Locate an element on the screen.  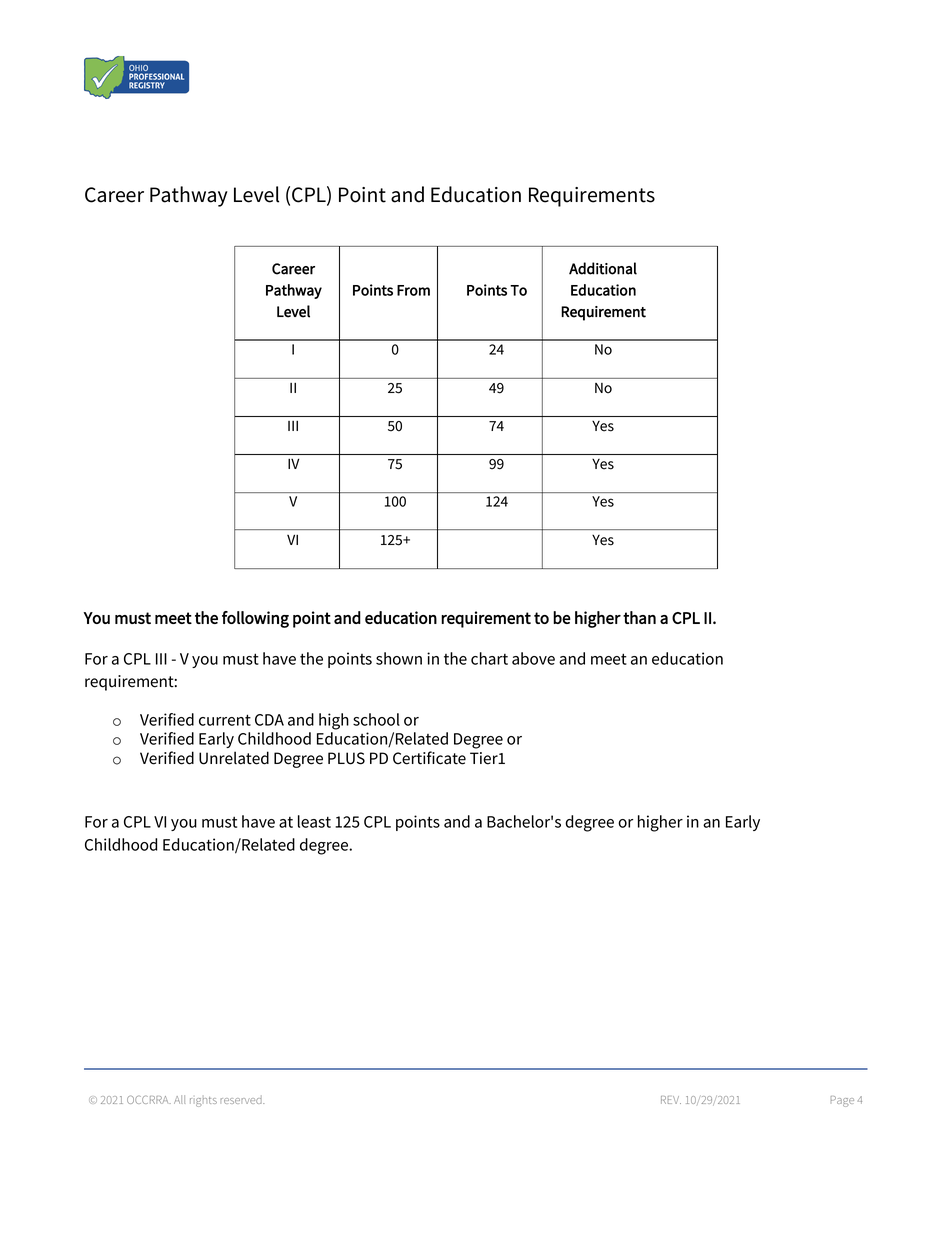
Additional is located at coordinates (603, 268).
